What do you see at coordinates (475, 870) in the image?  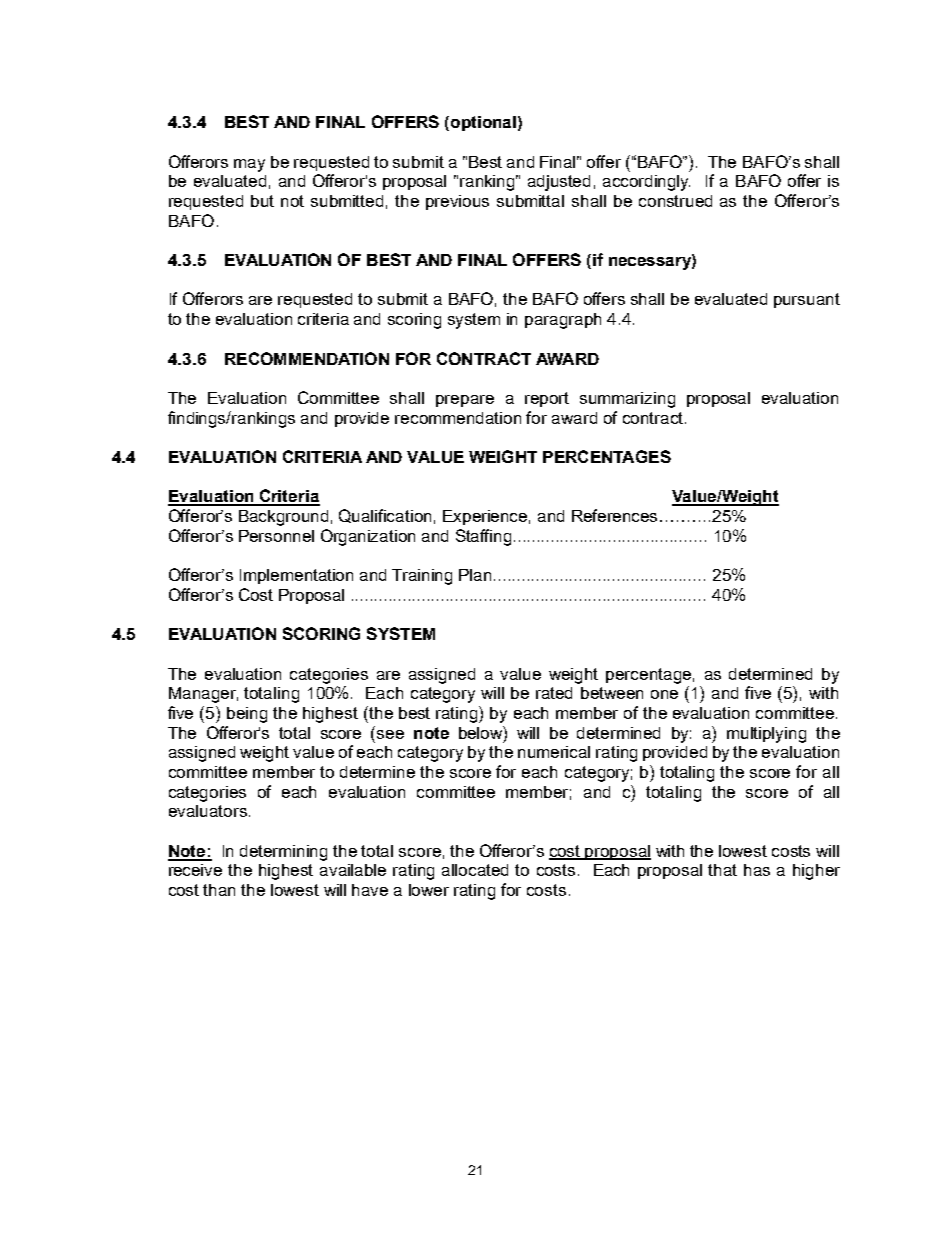 I see `allocated` at bounding box center [475, 870].
